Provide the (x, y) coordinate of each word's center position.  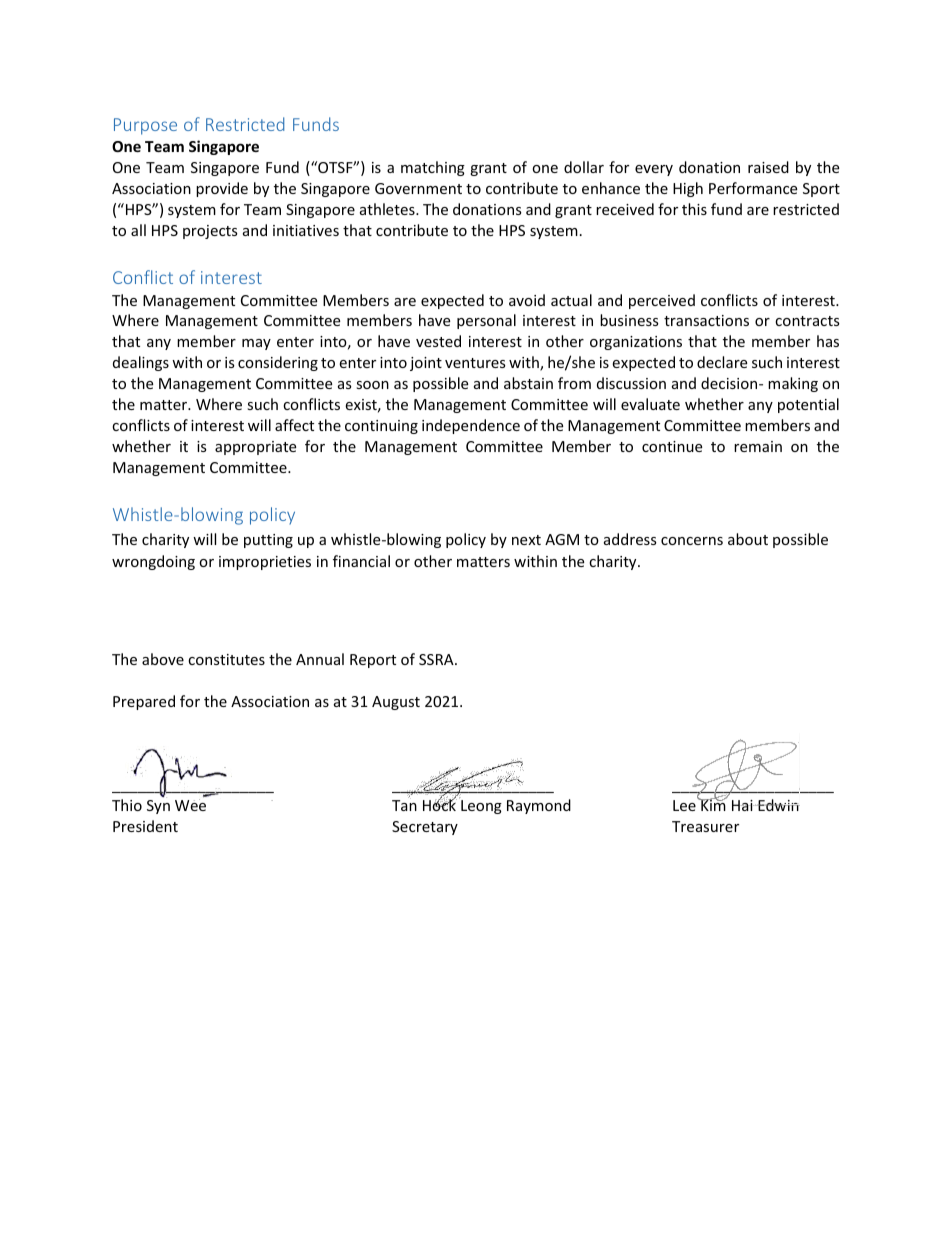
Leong (481, 807)
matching (433, 168)
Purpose (145, 126)
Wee (190, 805)
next (526, 540)
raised (768, 167)
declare (722, 362)
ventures (475, 363)
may (256, 344)
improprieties (265, 563)
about (748, 539)
